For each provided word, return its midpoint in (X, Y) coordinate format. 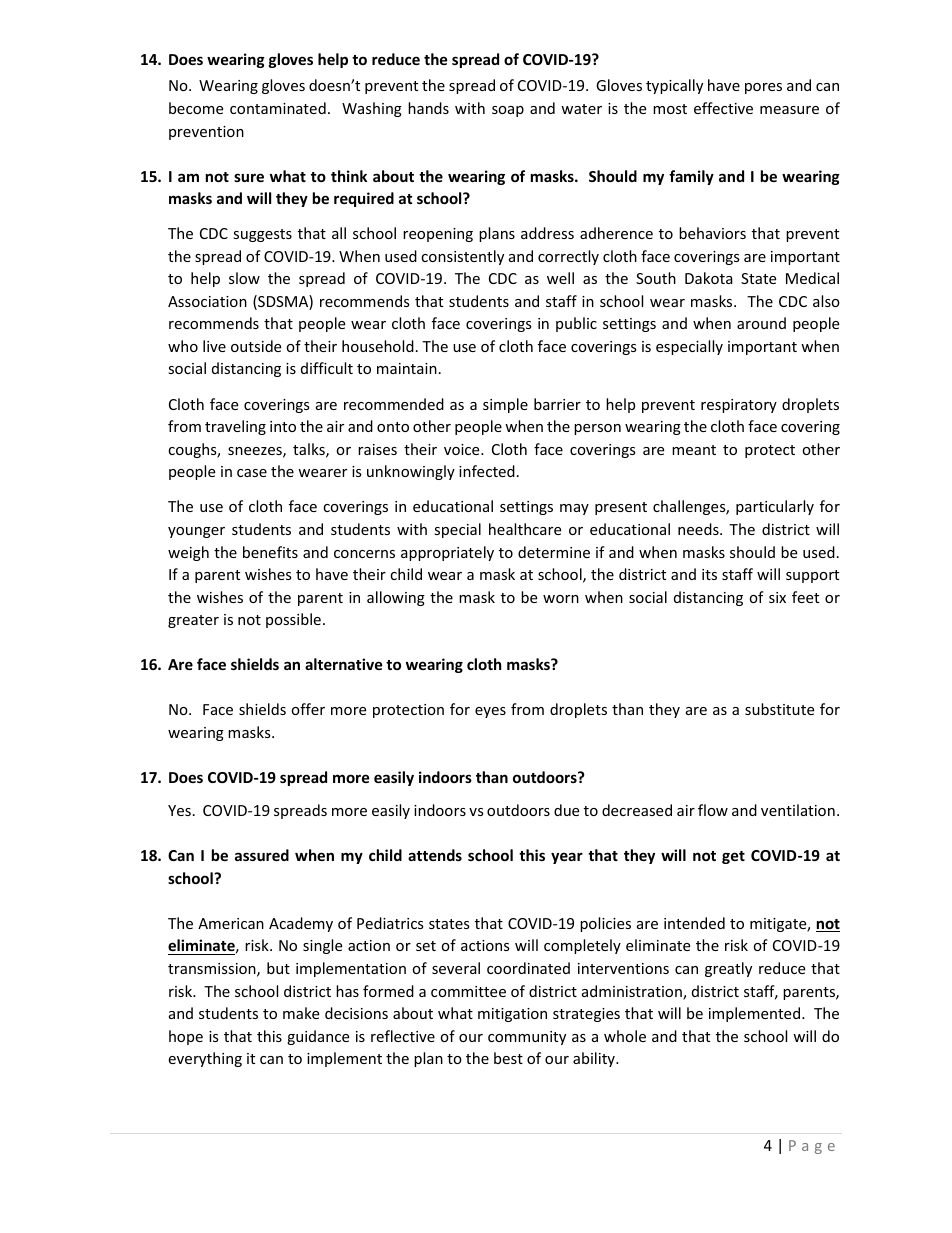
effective (723, 108)
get (733, 857)
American (231, 923)
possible (293, 620)
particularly (775, 507)
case (252, 473)
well (560, 278)
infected (487, 471)
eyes (490, 712)
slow (244, 278)
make (301, 1013)
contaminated (278, 108)
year (567, 858)
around (761, 323)
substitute (779, 709)
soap (508, 111)
